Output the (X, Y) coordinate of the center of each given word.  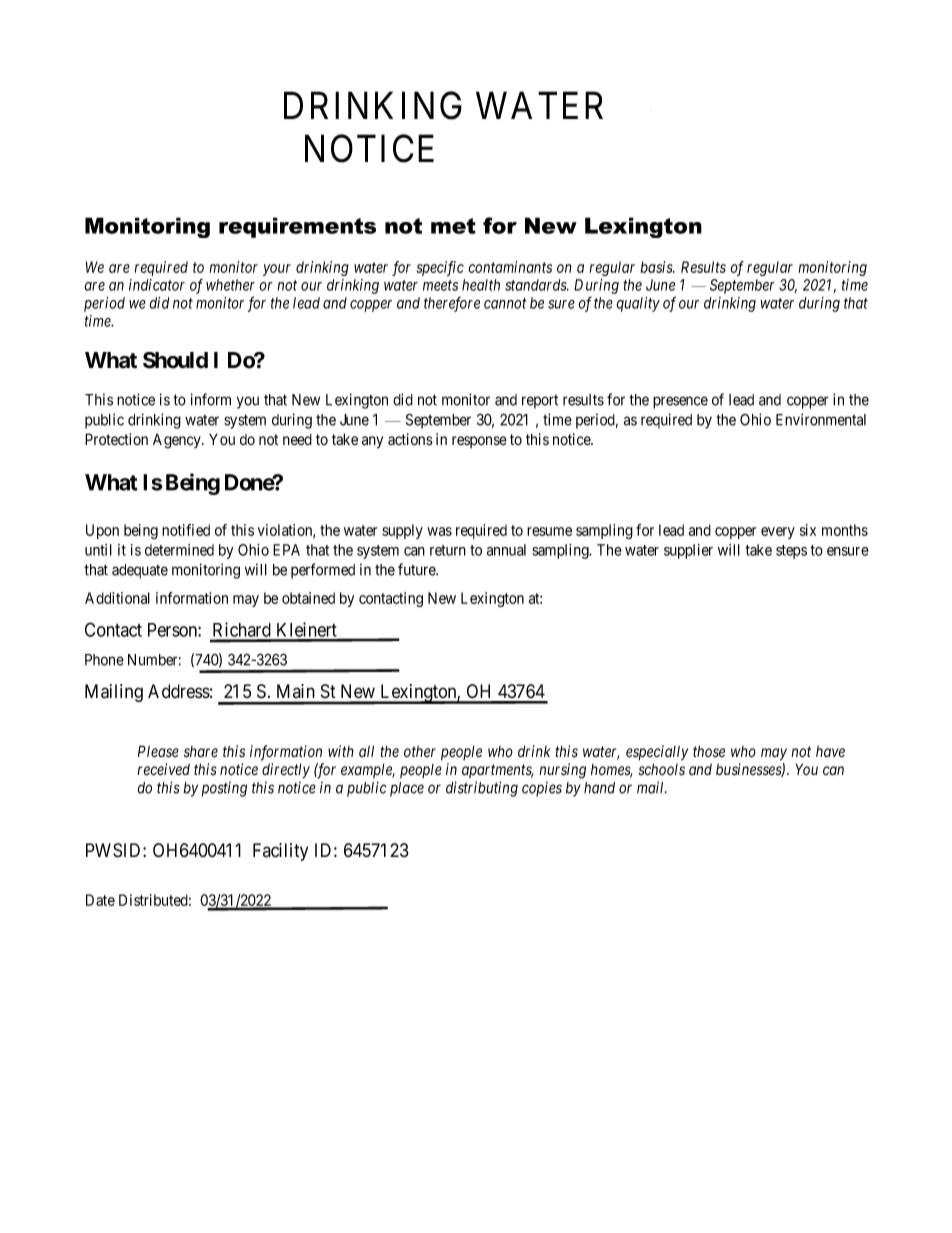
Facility (280, 852)
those (709, 751)
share (201, 752)
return (448, 550)
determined (179, 550)
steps (791, 552)
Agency (178, 441)
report (540, 402)
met (453, 226)
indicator (157, 285)
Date (100, 900)
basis (657, 267)
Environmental (821, 419)
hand (599, 788)
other (420, 751)
